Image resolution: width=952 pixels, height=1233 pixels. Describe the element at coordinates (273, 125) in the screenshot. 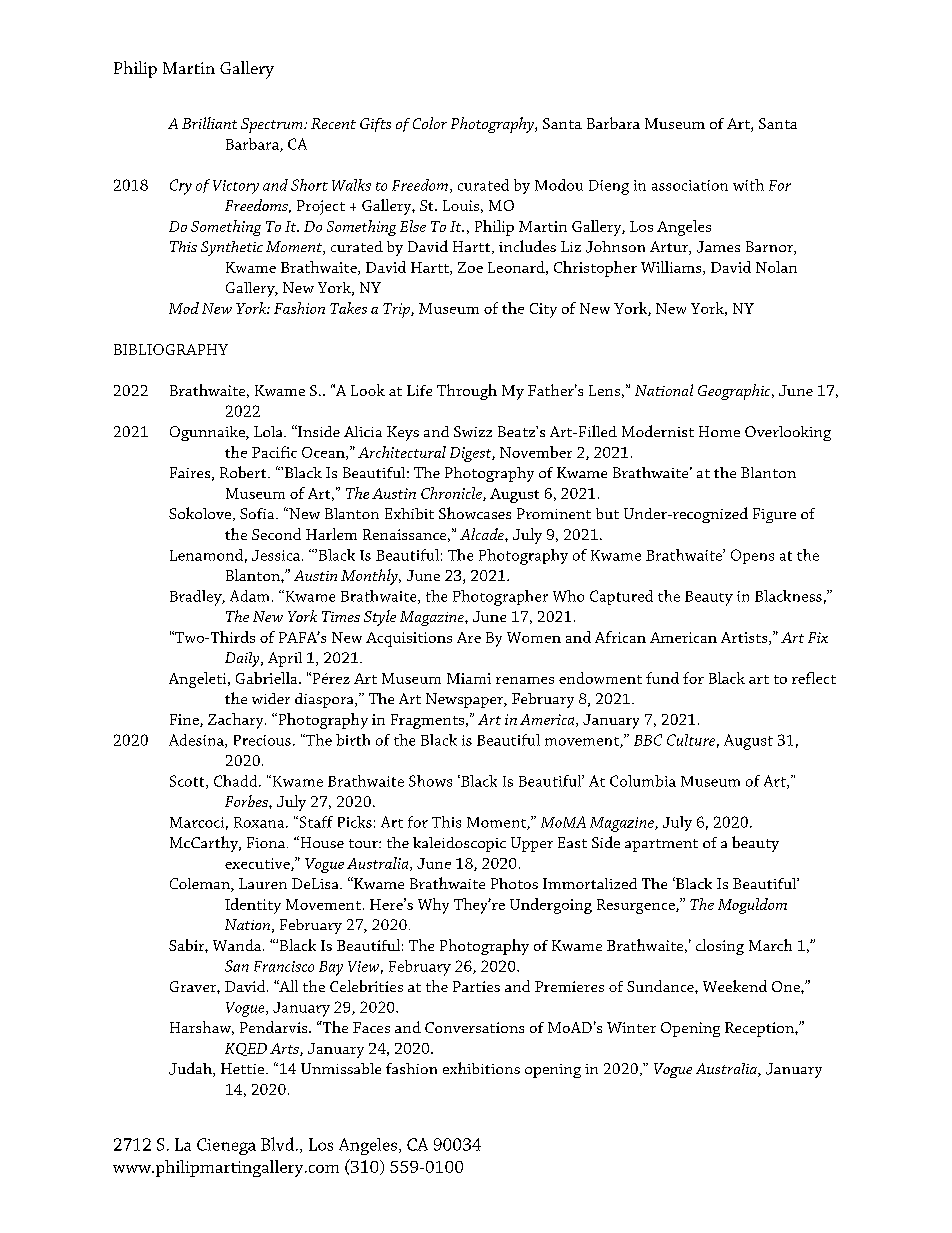

I see `Spectrum` at that location.
